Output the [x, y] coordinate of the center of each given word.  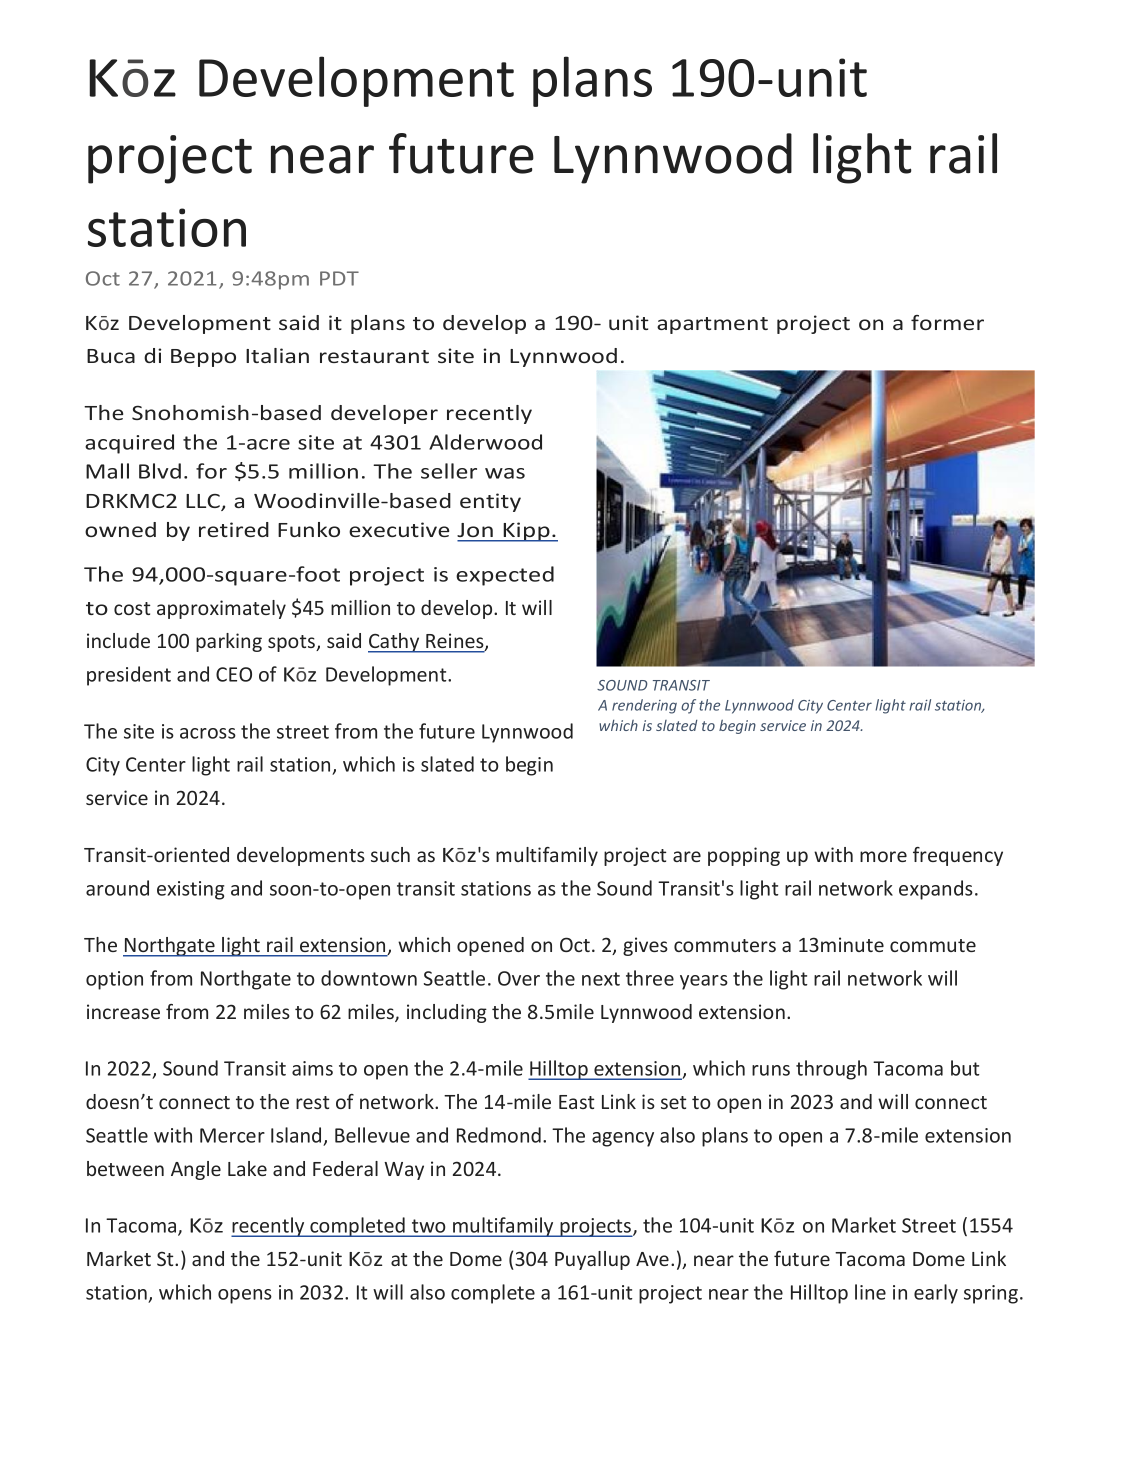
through [831, 1070]
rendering [644, 706]
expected [505, 576]
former [947, 322]
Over [519, 978]
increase [123, 1011]
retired [234, 529]
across [208, 733]
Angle [196, 1170]
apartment [712, 325]
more [883, 856]
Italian [277, 355]
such [390, 854]
